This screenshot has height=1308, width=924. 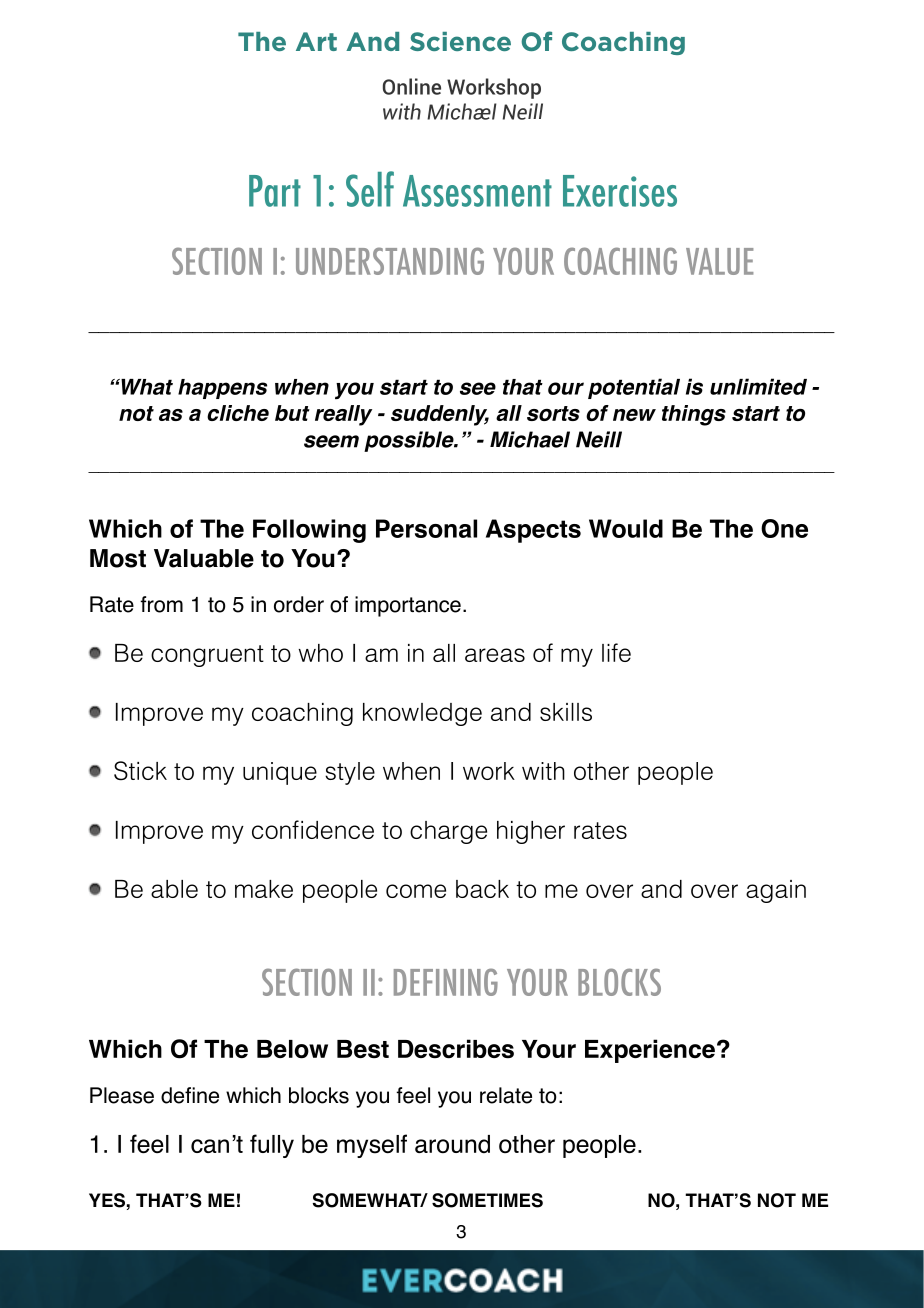 I want to click on Exercises, so click(x=620, y=191).
